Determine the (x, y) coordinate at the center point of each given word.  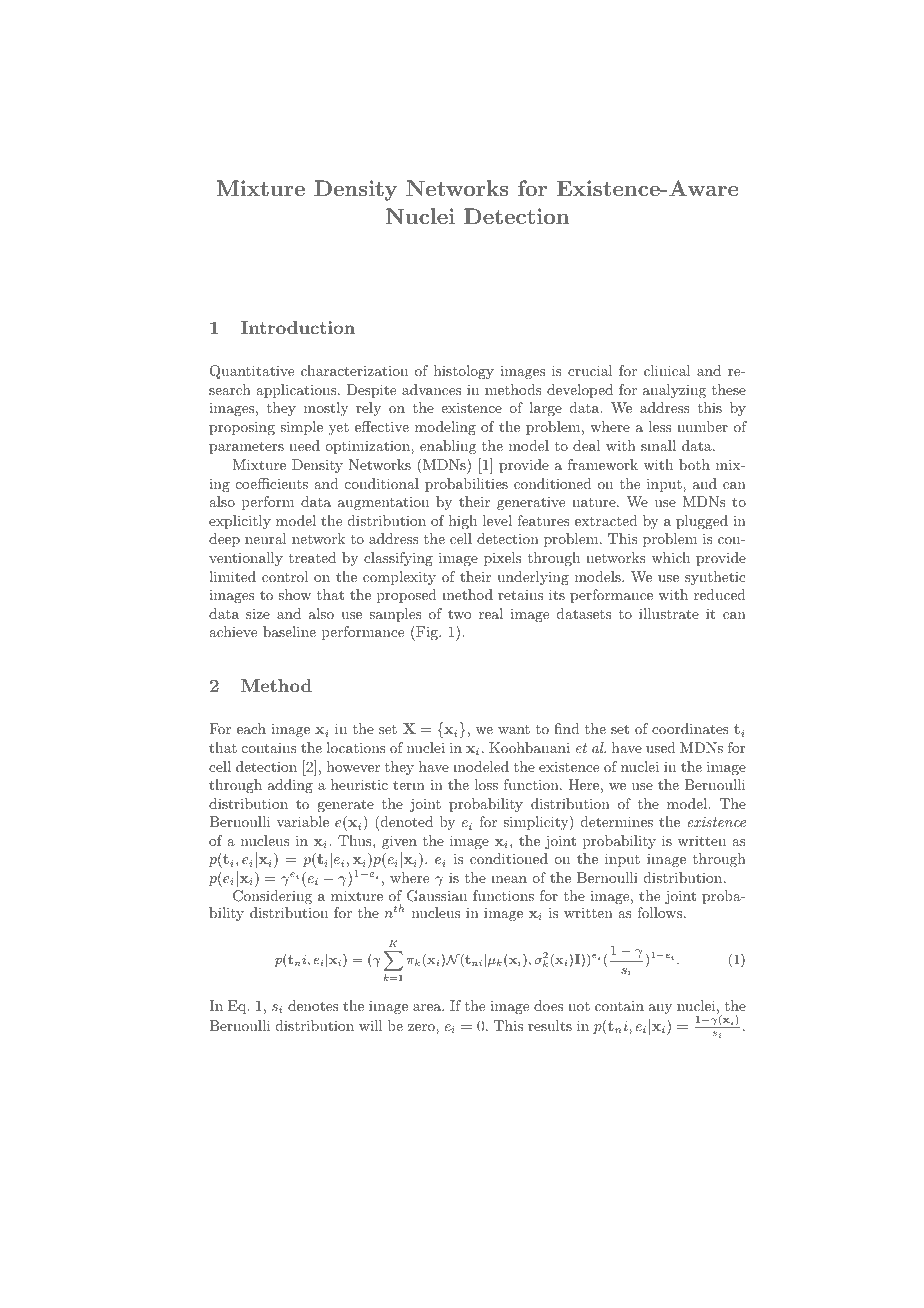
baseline (289, 631)
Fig (427, 633)
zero (422, 1027)
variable (303, 821)
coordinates (690, 728)
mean (509, 879)
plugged (702, 522)
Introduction (298, 327)
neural (266, 538)
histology (464, 372)
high (463, 522)
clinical (667, 370)
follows (659, 912)
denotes (313, 1005)
